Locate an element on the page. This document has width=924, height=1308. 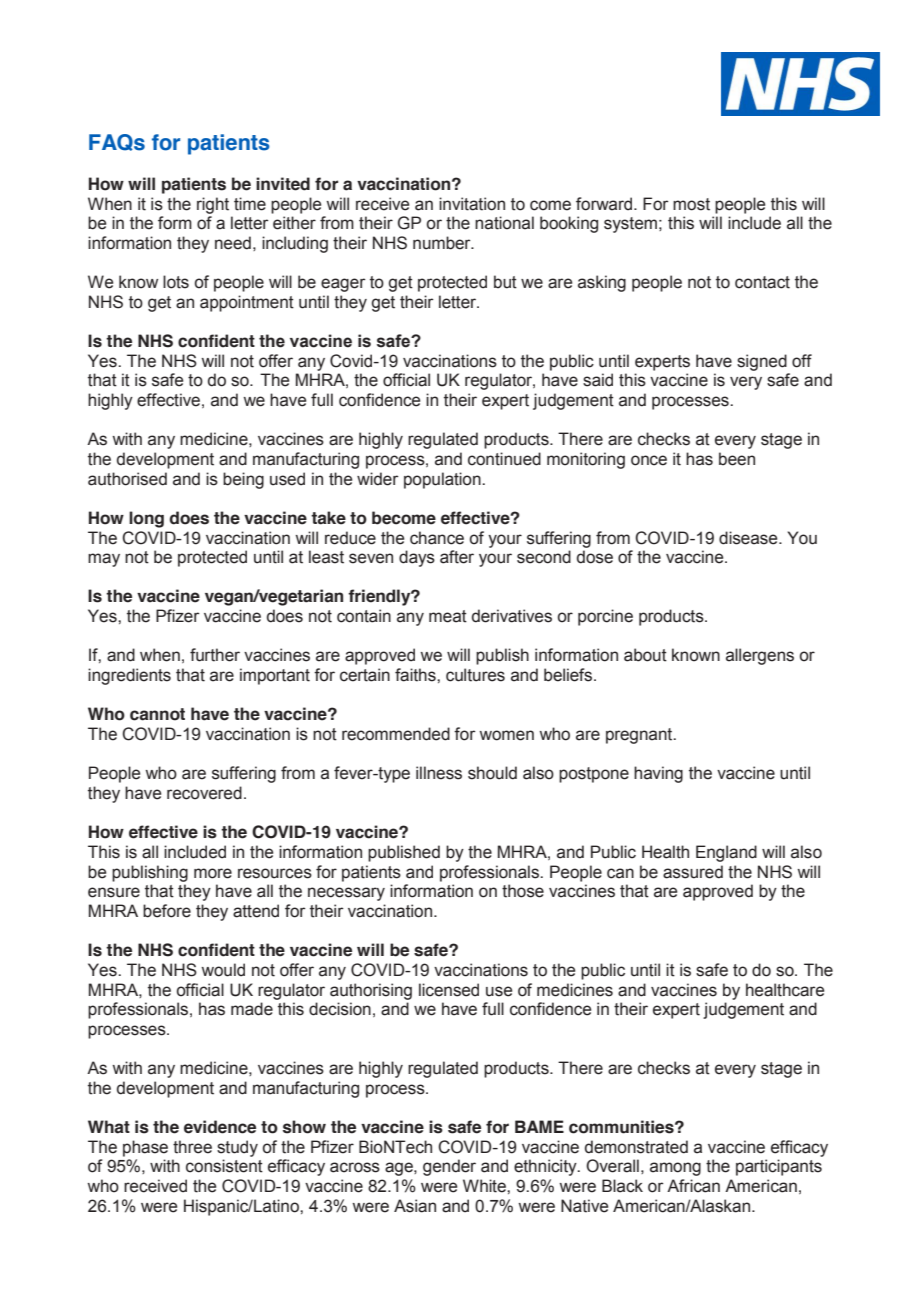
about is located at coordinates (645, 655).
